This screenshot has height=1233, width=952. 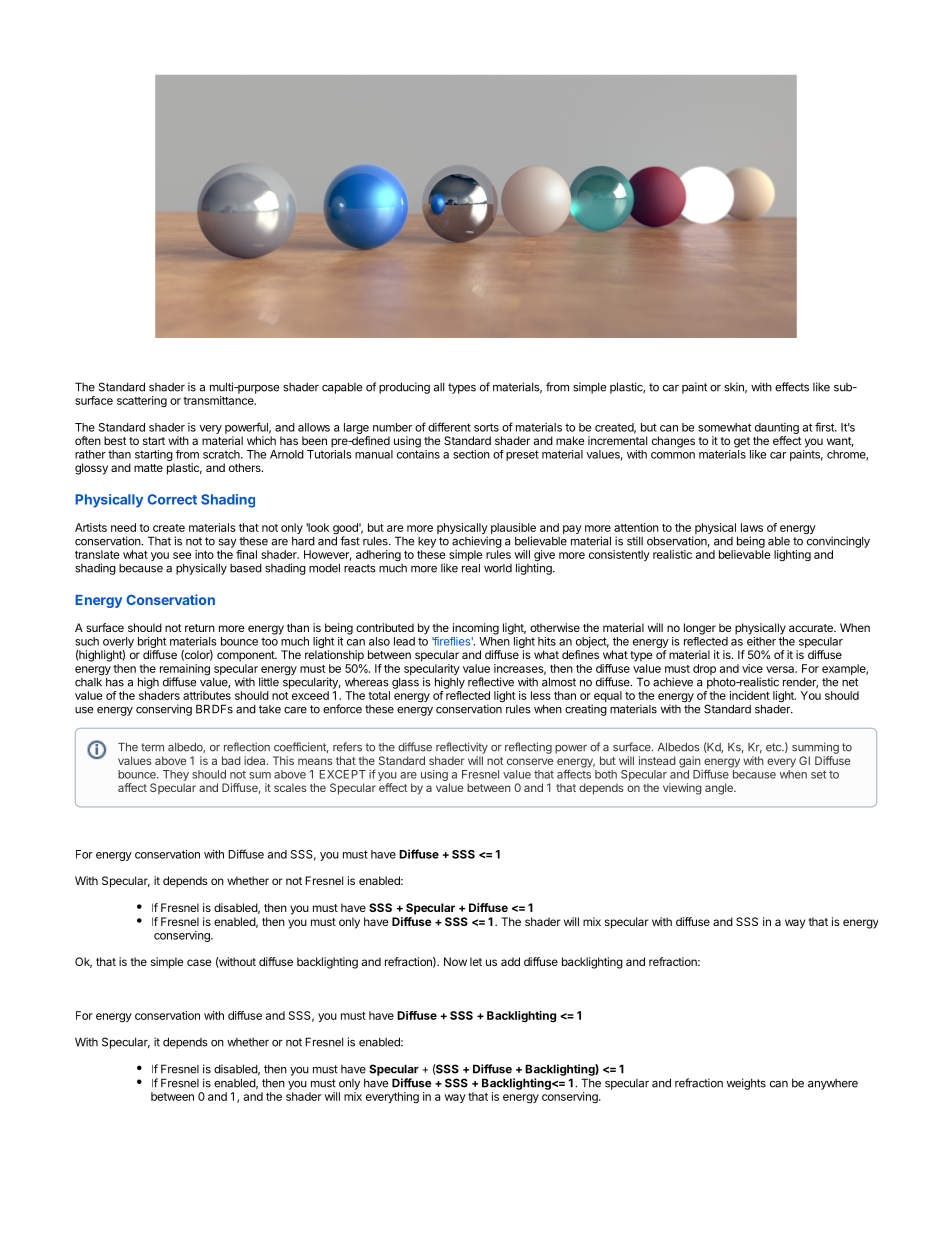 I want to click on let, so click(x=476, y=961).
